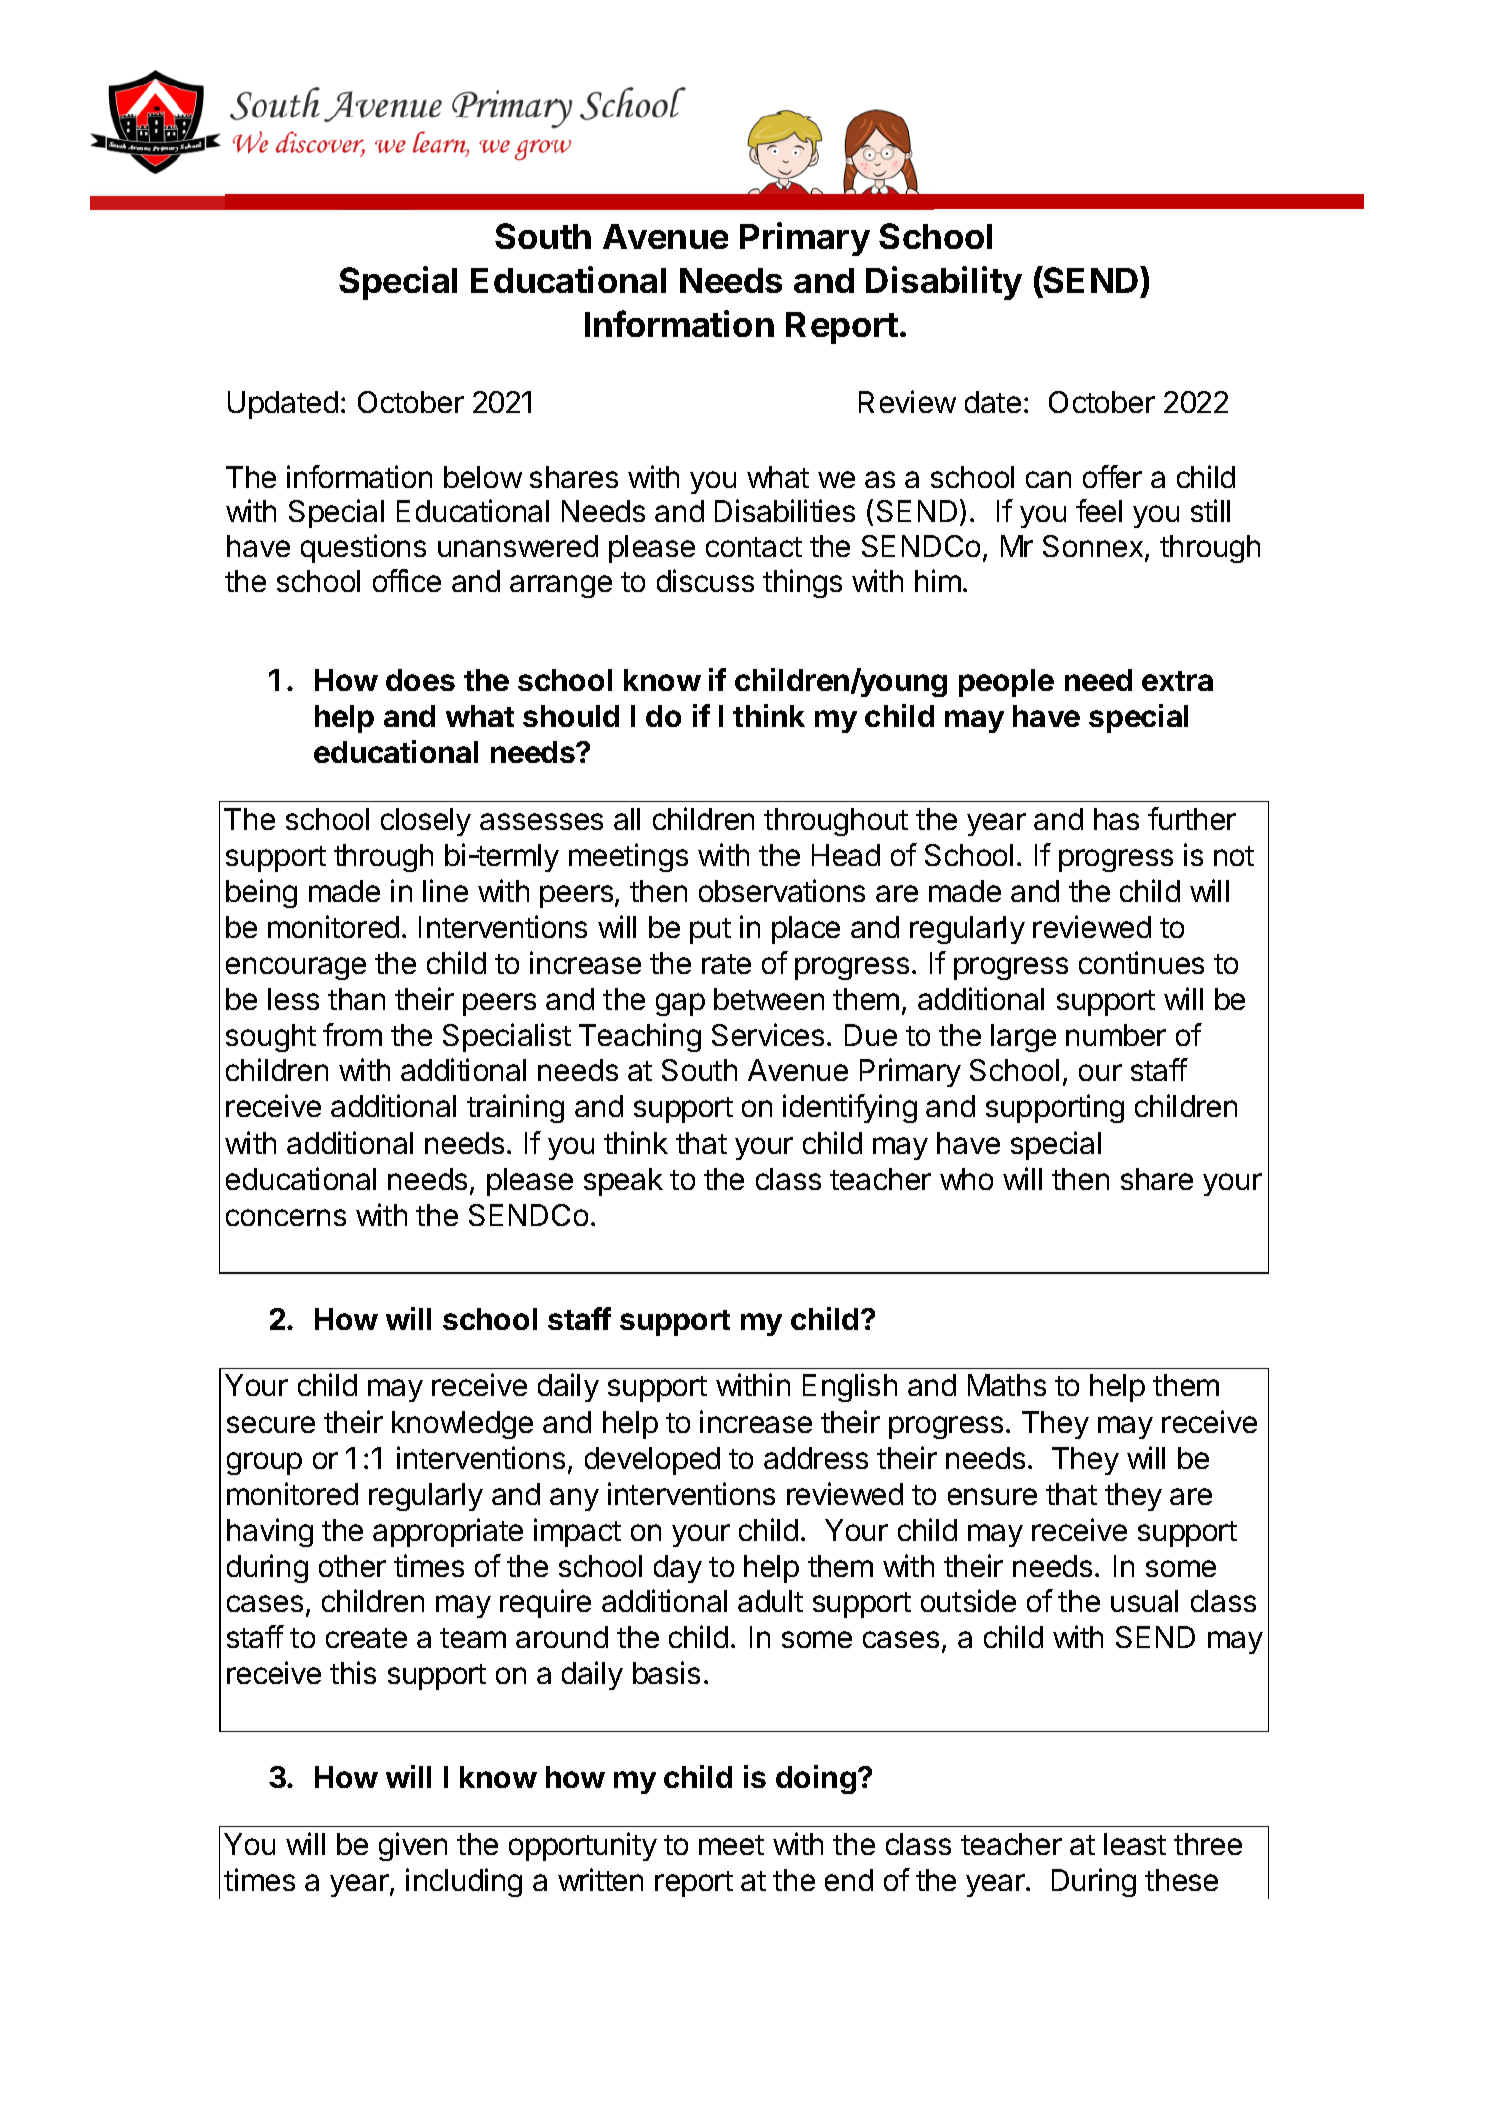 The image size is (1490, 2108). What do you see at coordinates (271, 1424) in the document?
I see `secure` at bounding box center [271, 1424].
